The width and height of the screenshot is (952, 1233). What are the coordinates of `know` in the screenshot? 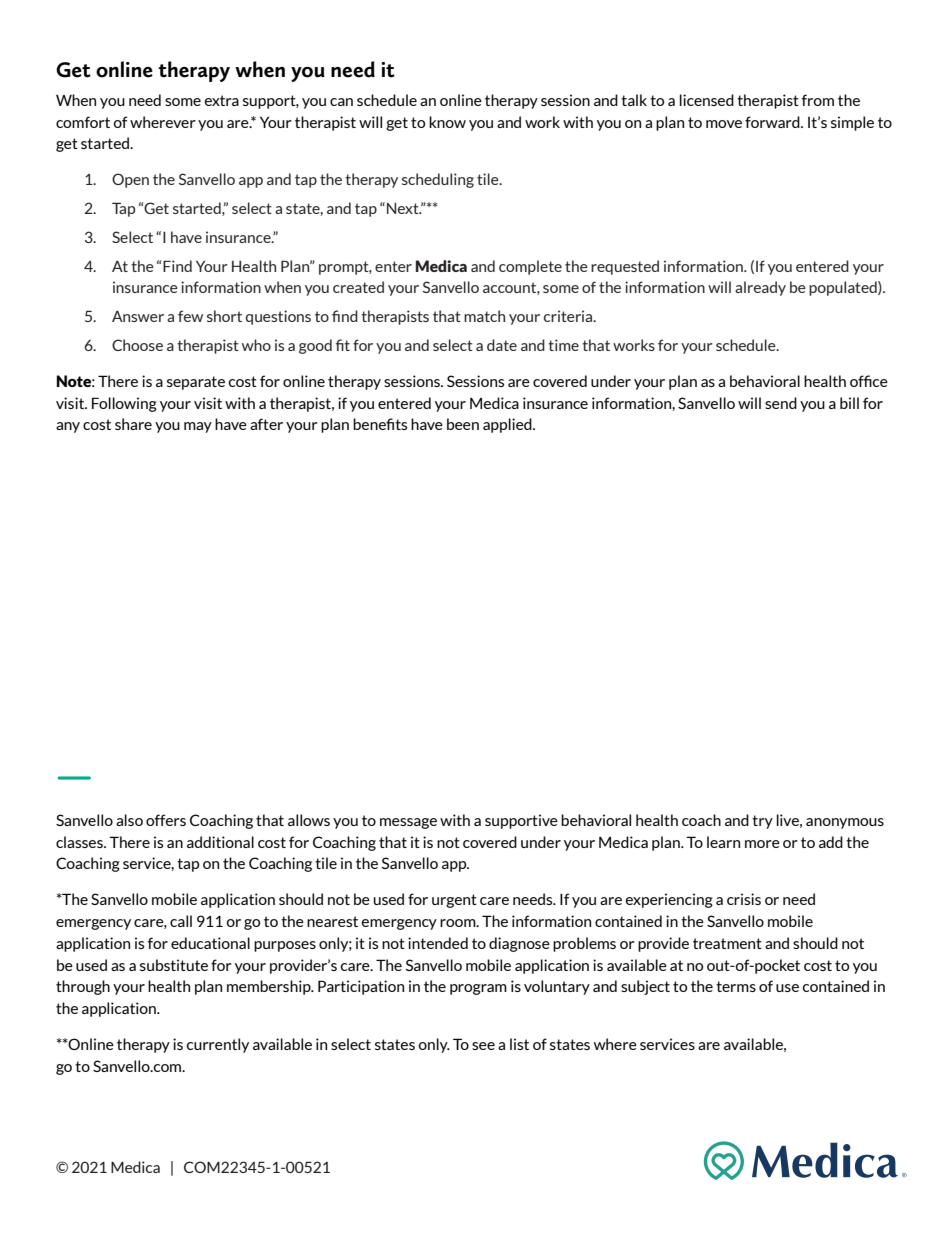 It's located at (447, 122).
